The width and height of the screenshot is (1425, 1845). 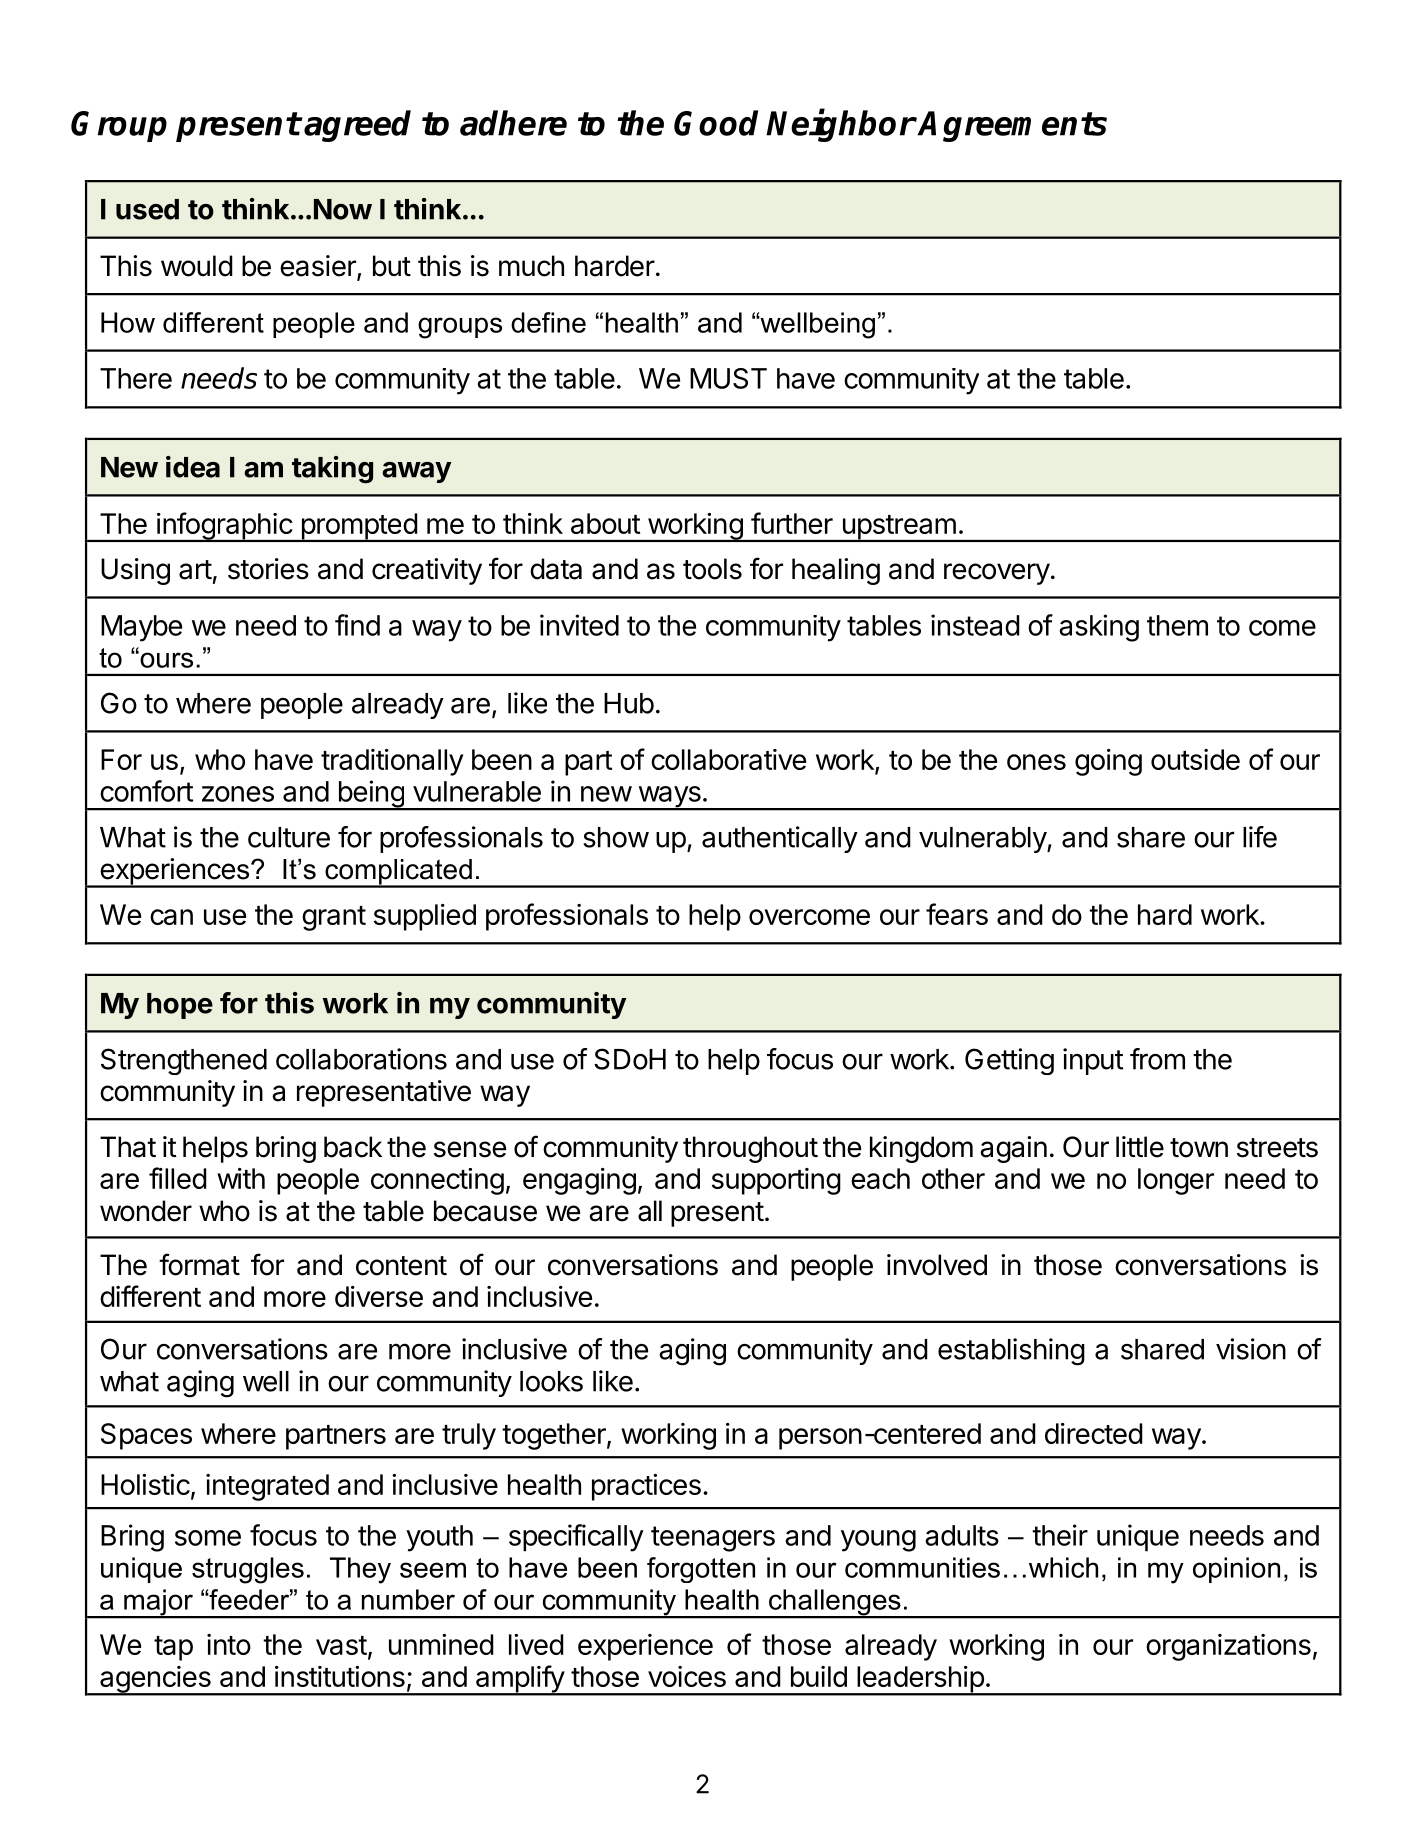 I want to click on into, so click(x=229, y=1644).
